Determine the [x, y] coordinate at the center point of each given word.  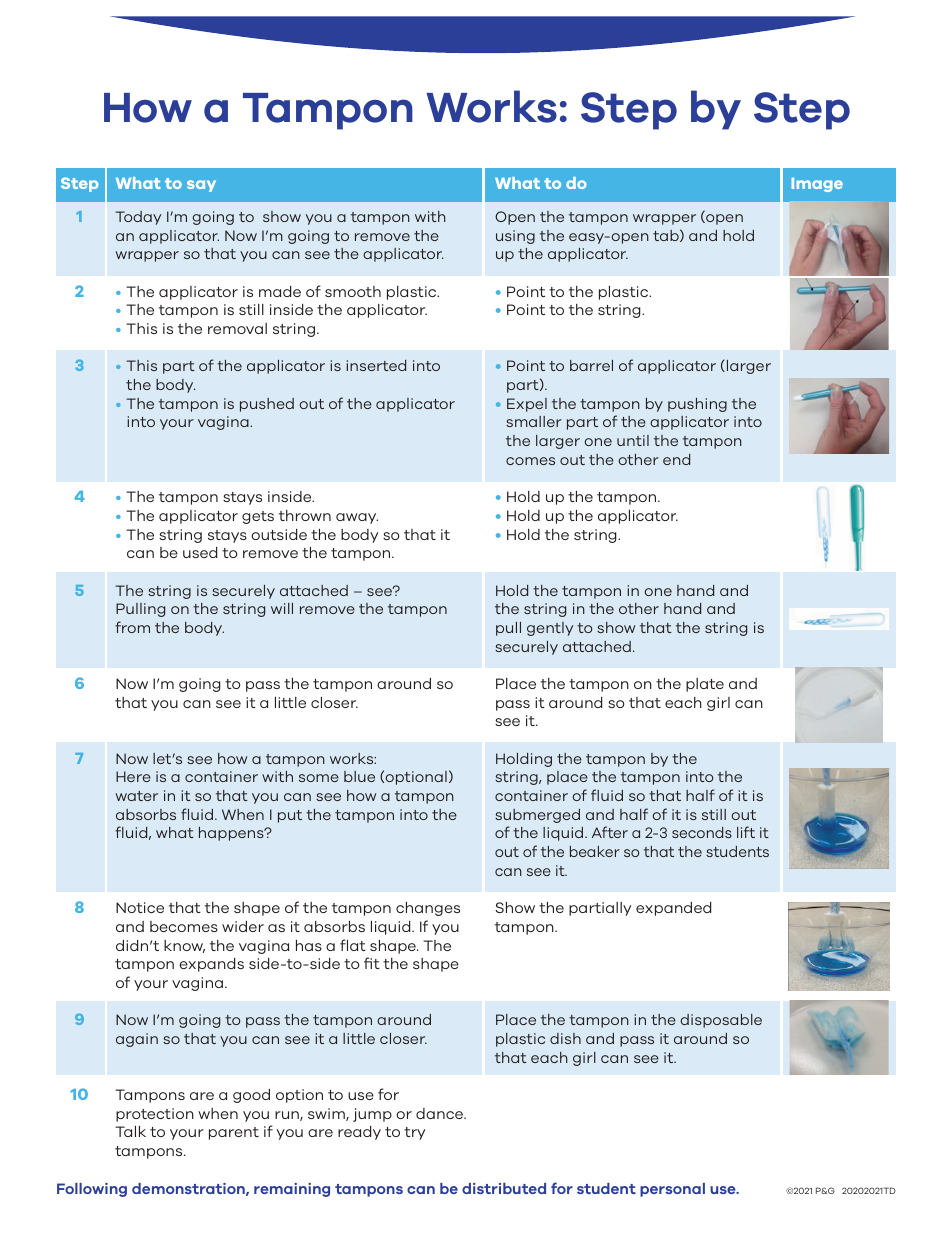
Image [817, 185]
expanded [673, 909]
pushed [267, 405]
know [184, 946]
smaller [534, 421]
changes [428, 909]
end [676, 459]
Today [138, 218]
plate [705, 685]
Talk [130, 1131]
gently [550, 629]
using [515, 237]
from [132, 627]
